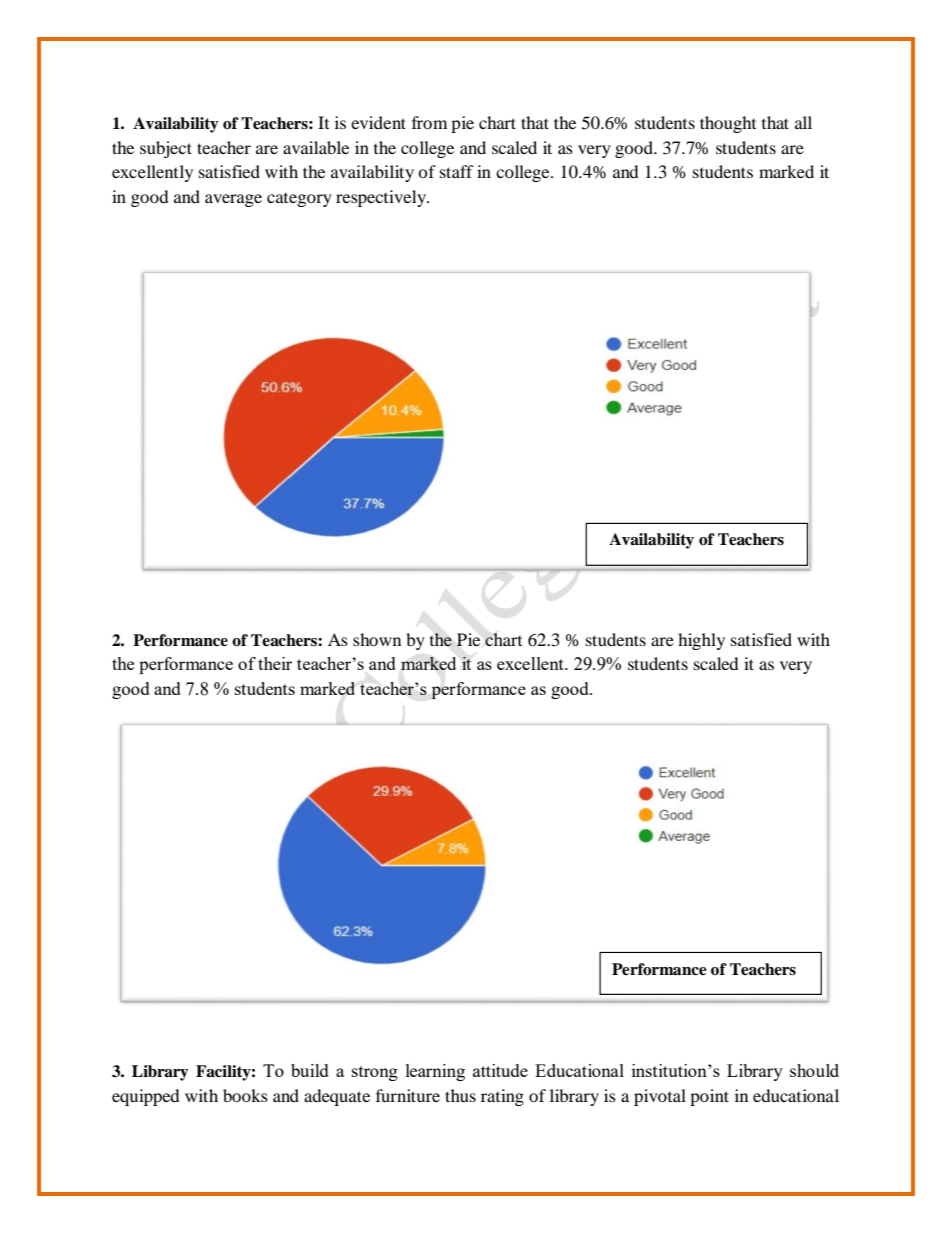  Describe the element at coordinates (245, 1095) in the page. I see `books` at that location.
